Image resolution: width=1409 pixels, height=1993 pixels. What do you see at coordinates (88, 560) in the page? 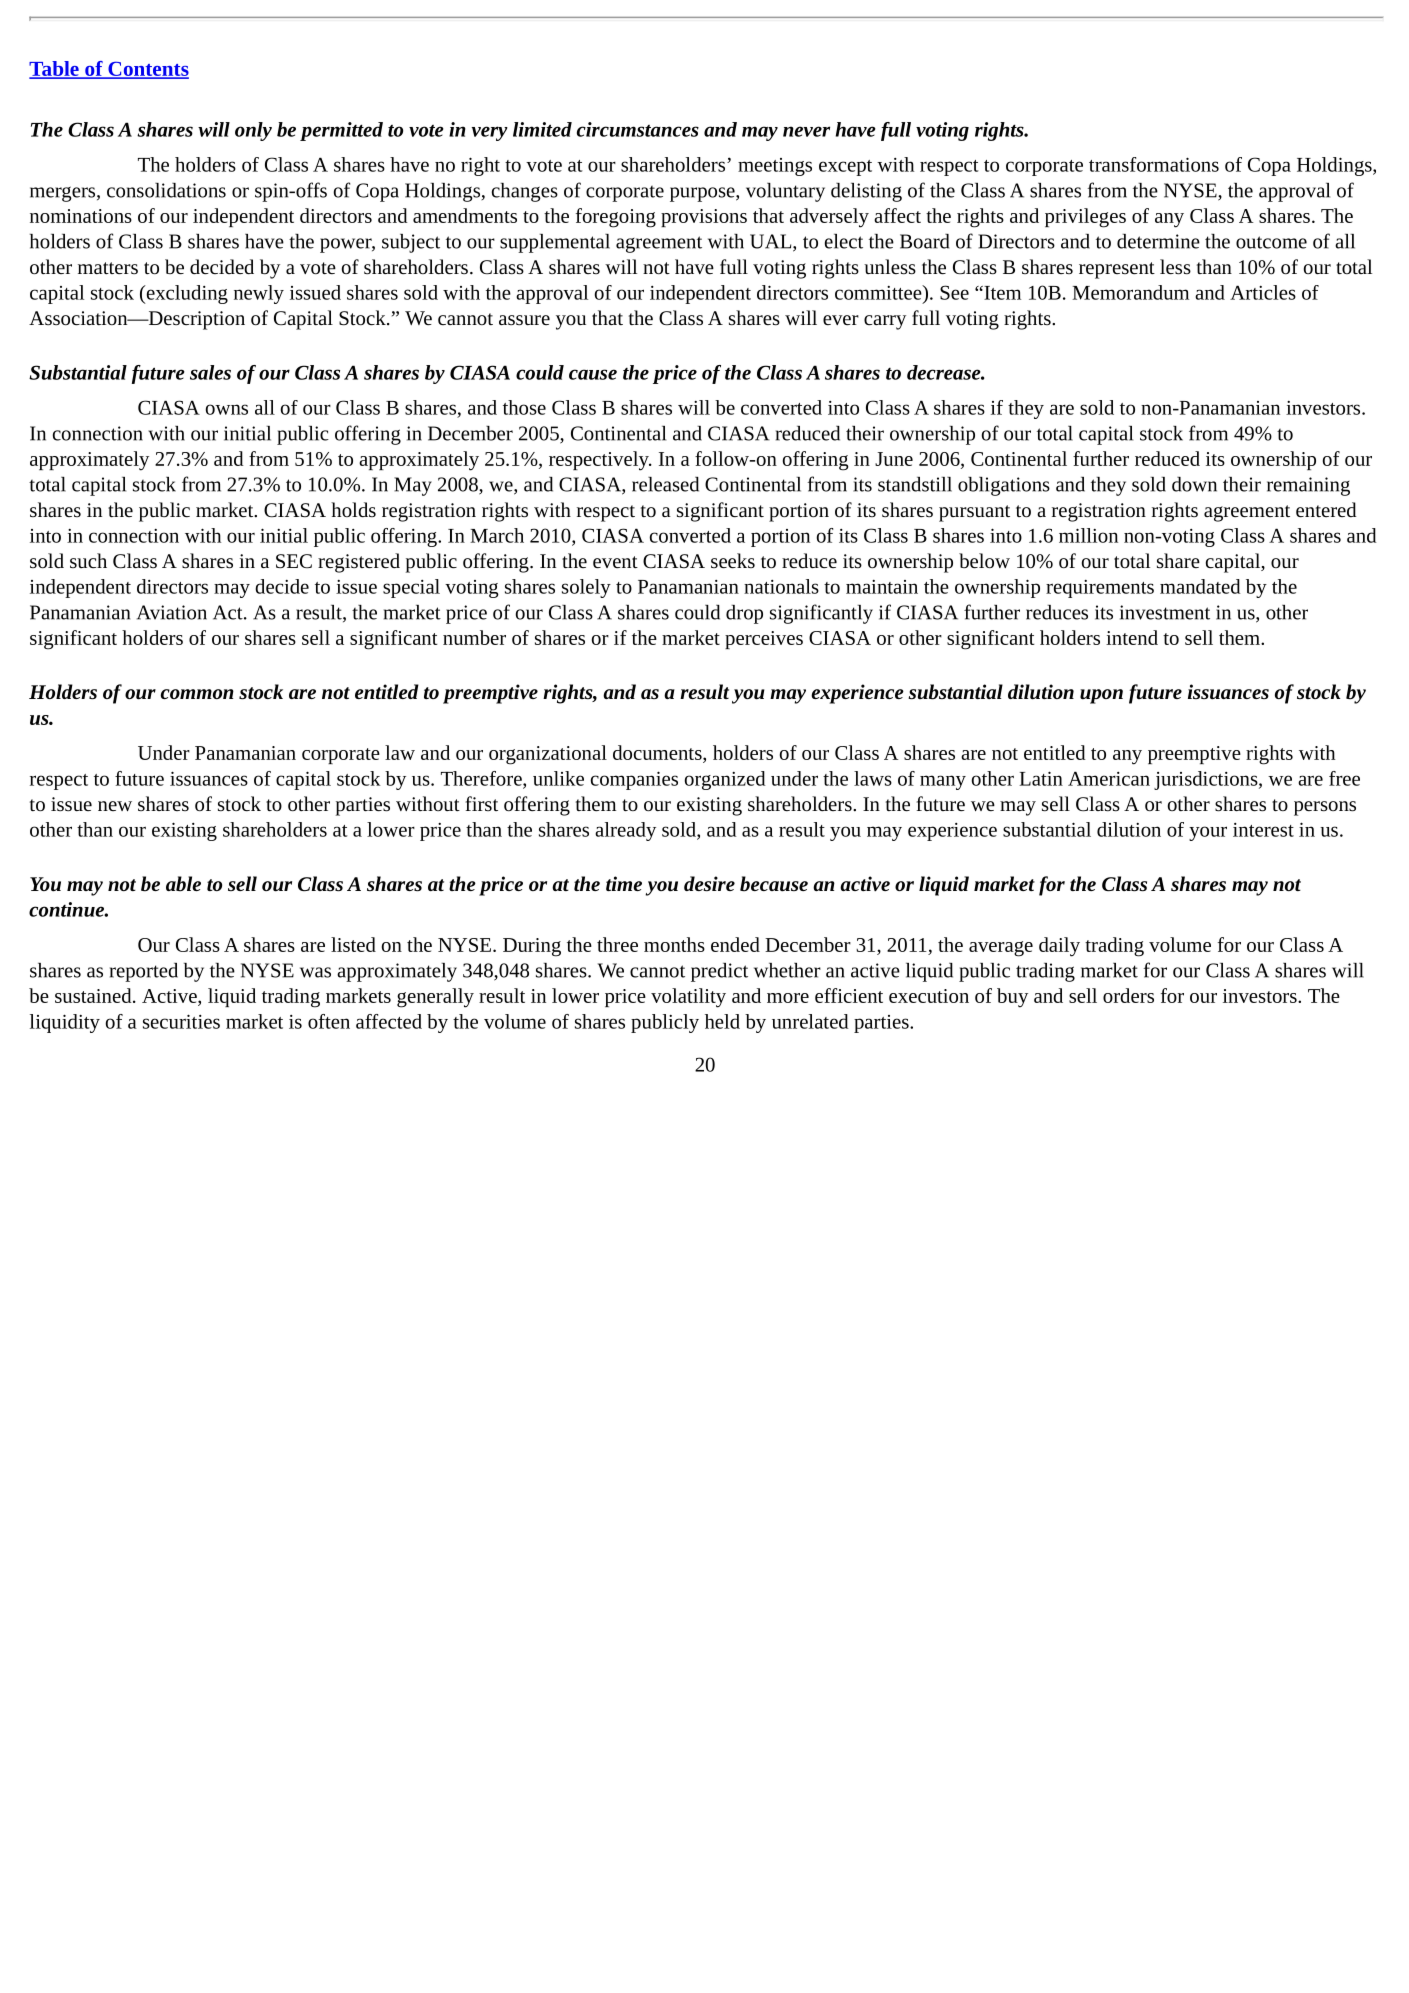
I see `such` at bounding box center [88, 560].
